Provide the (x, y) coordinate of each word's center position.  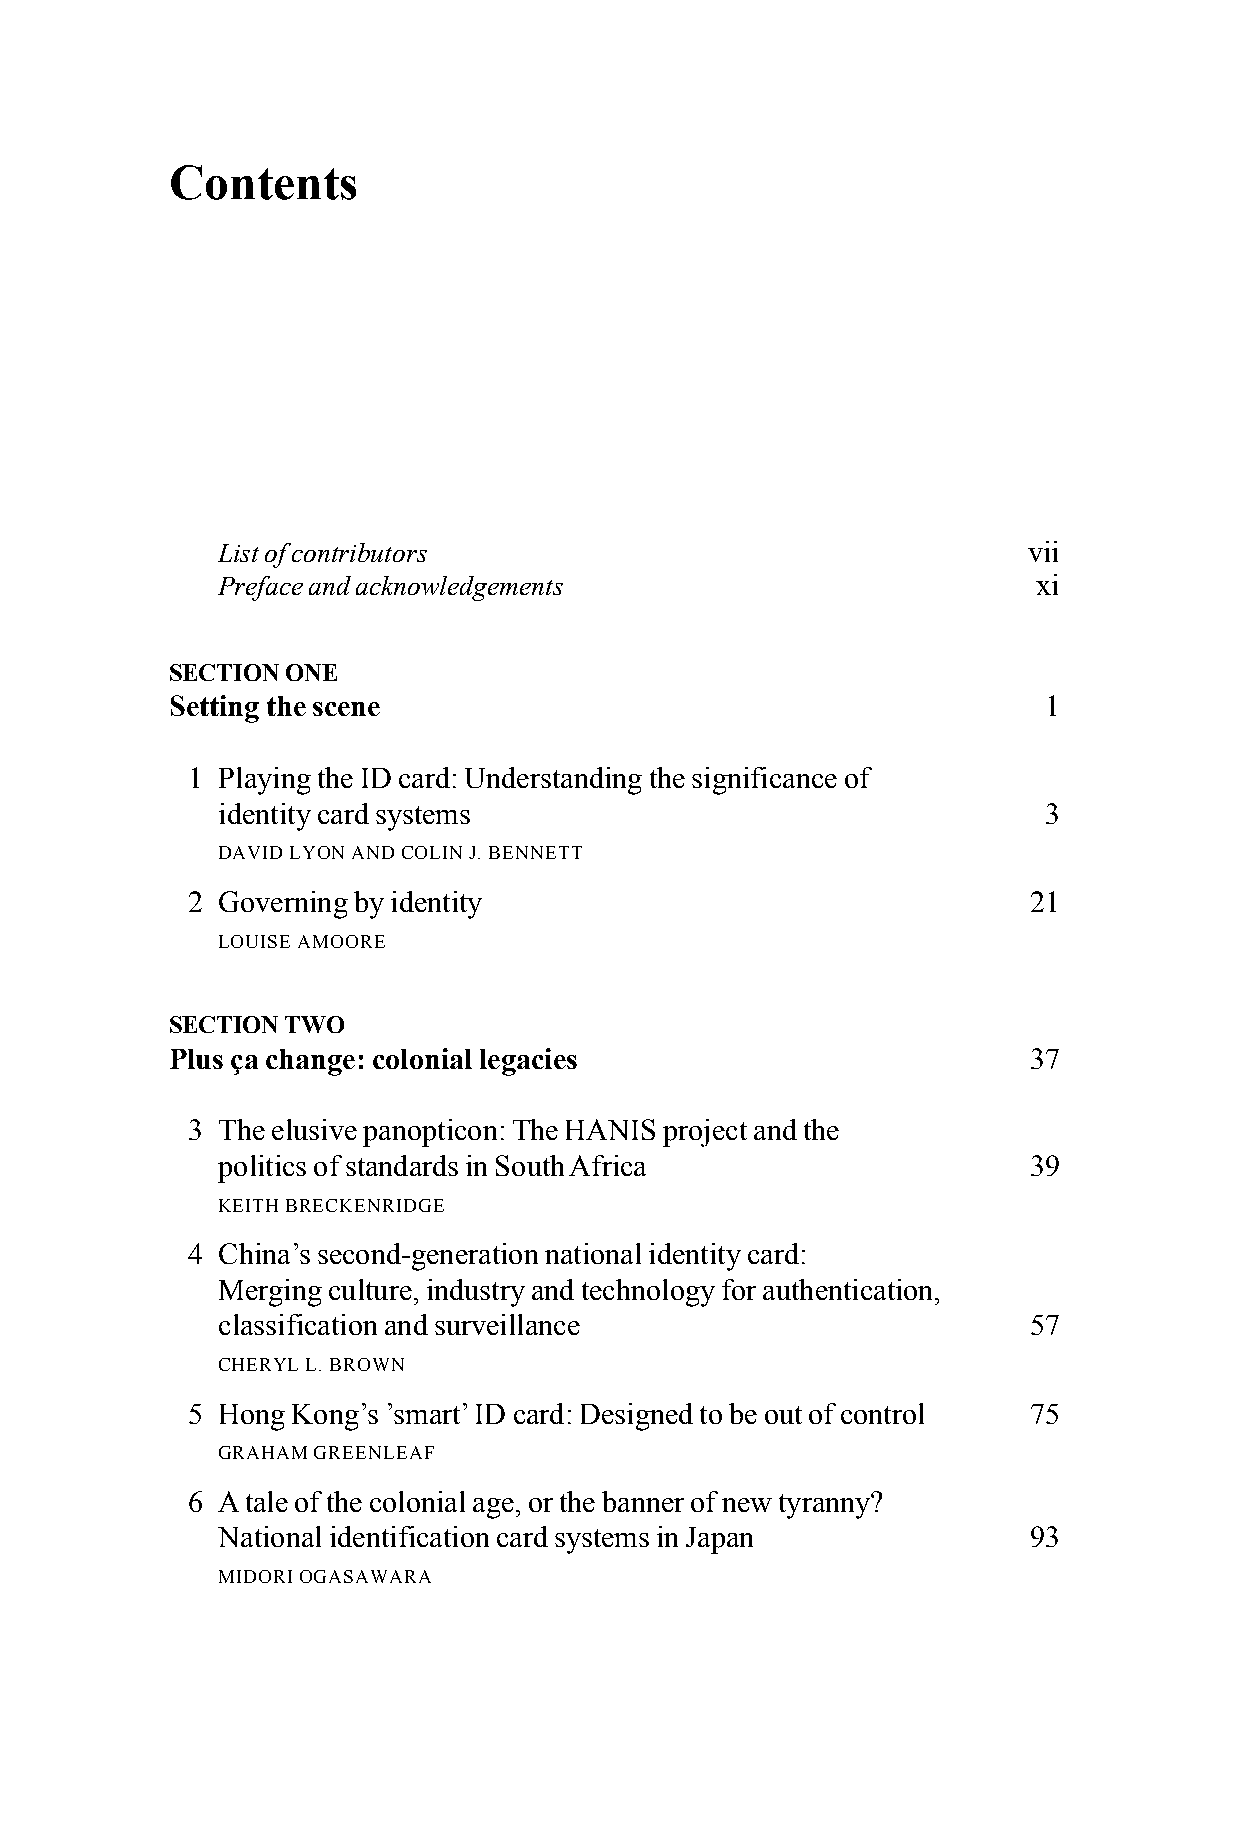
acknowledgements (459, 588)
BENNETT (535, 852)
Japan (719, 1540)
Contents (263, 182)
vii (1043, 551)
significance (764, 781)
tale (267, 1501)
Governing (283, 905)
